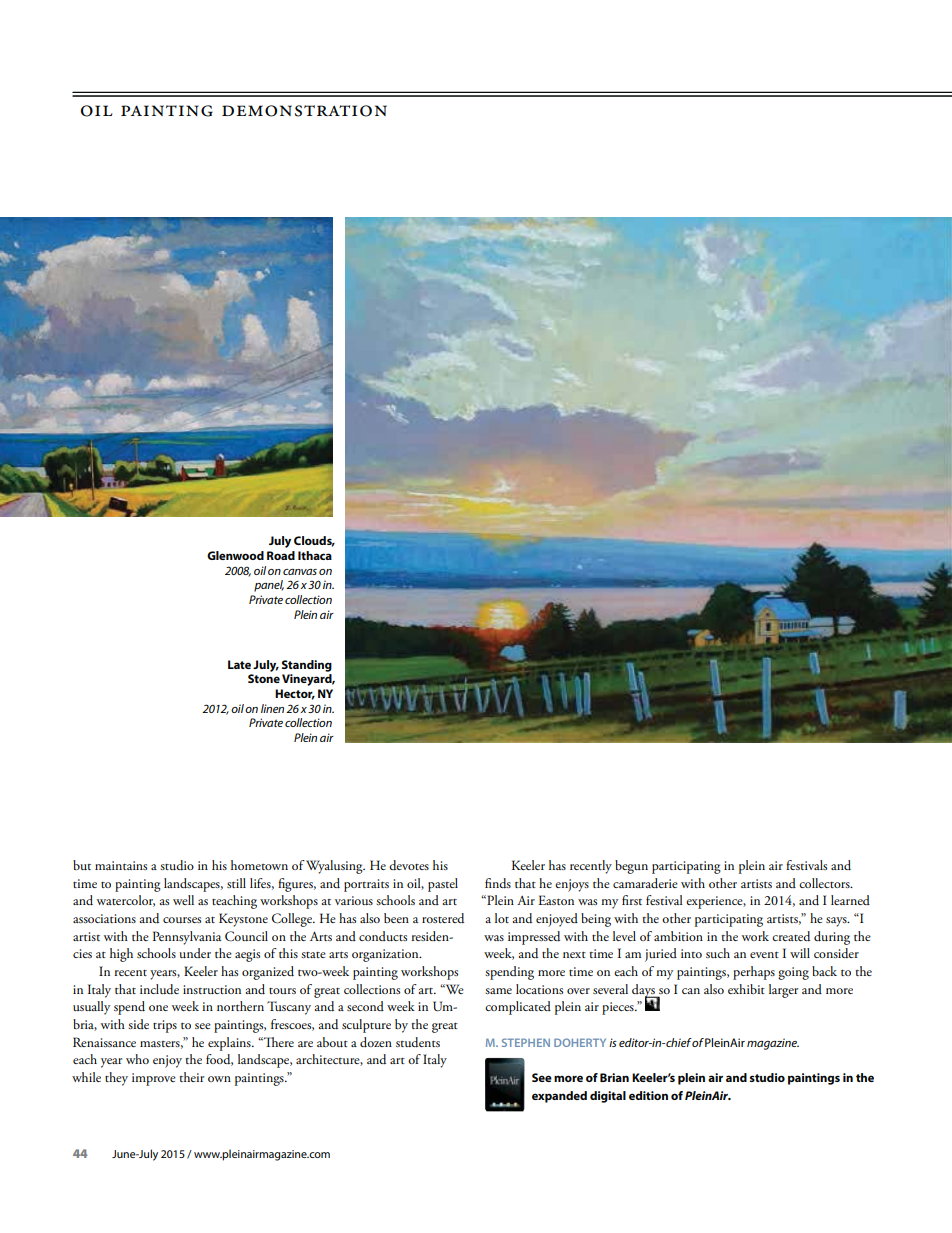 Image resolution: width=952 pixels, height=1233 pixels. What do you see at coordinates (183, 900) in the screenshot?
I see `well` at bounding box center [183, 900].
